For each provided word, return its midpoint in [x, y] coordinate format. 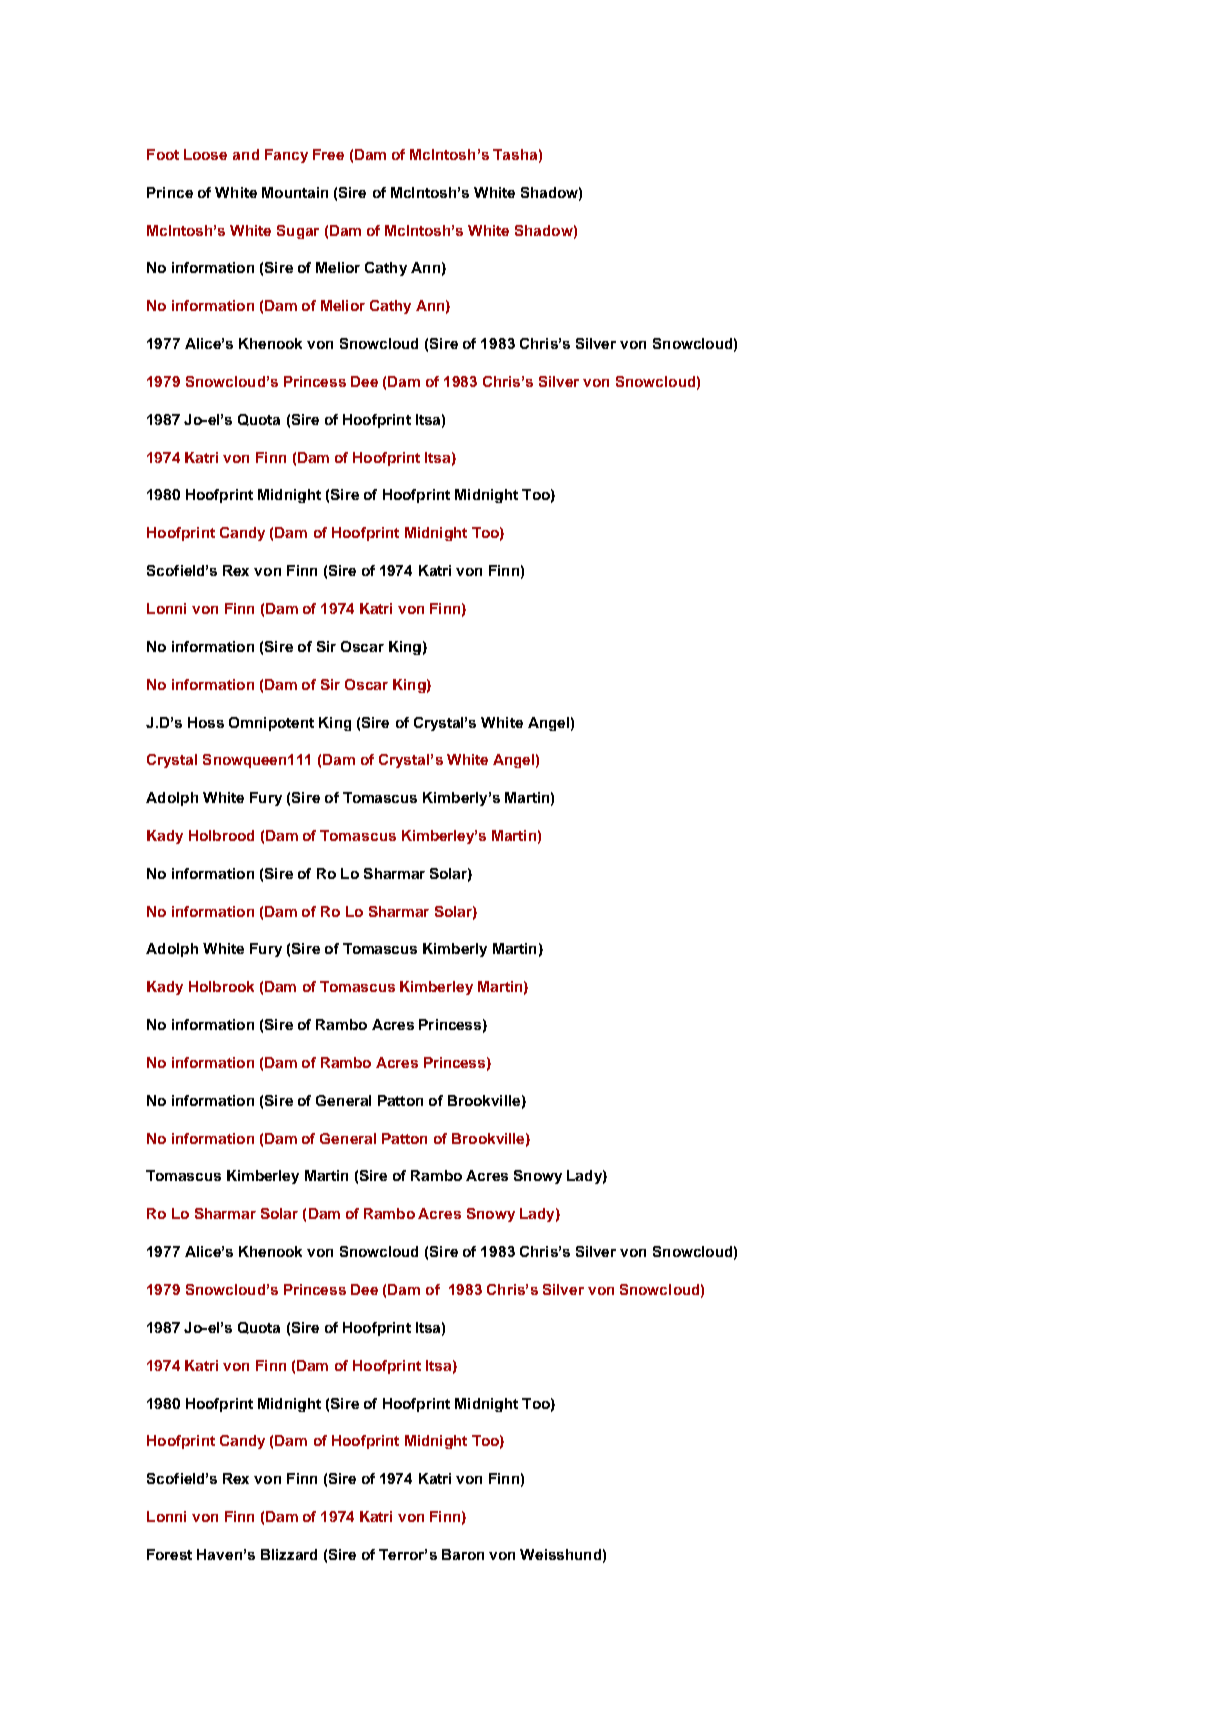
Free [328, 154]
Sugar [298, 232]
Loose [205, 154]
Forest [169, 1554]
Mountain [295, 192]
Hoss [206, 722]
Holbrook [221, 986]
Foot [163, 154]
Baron [463, 1554]
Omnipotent [271, 724]
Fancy [286, 156]
